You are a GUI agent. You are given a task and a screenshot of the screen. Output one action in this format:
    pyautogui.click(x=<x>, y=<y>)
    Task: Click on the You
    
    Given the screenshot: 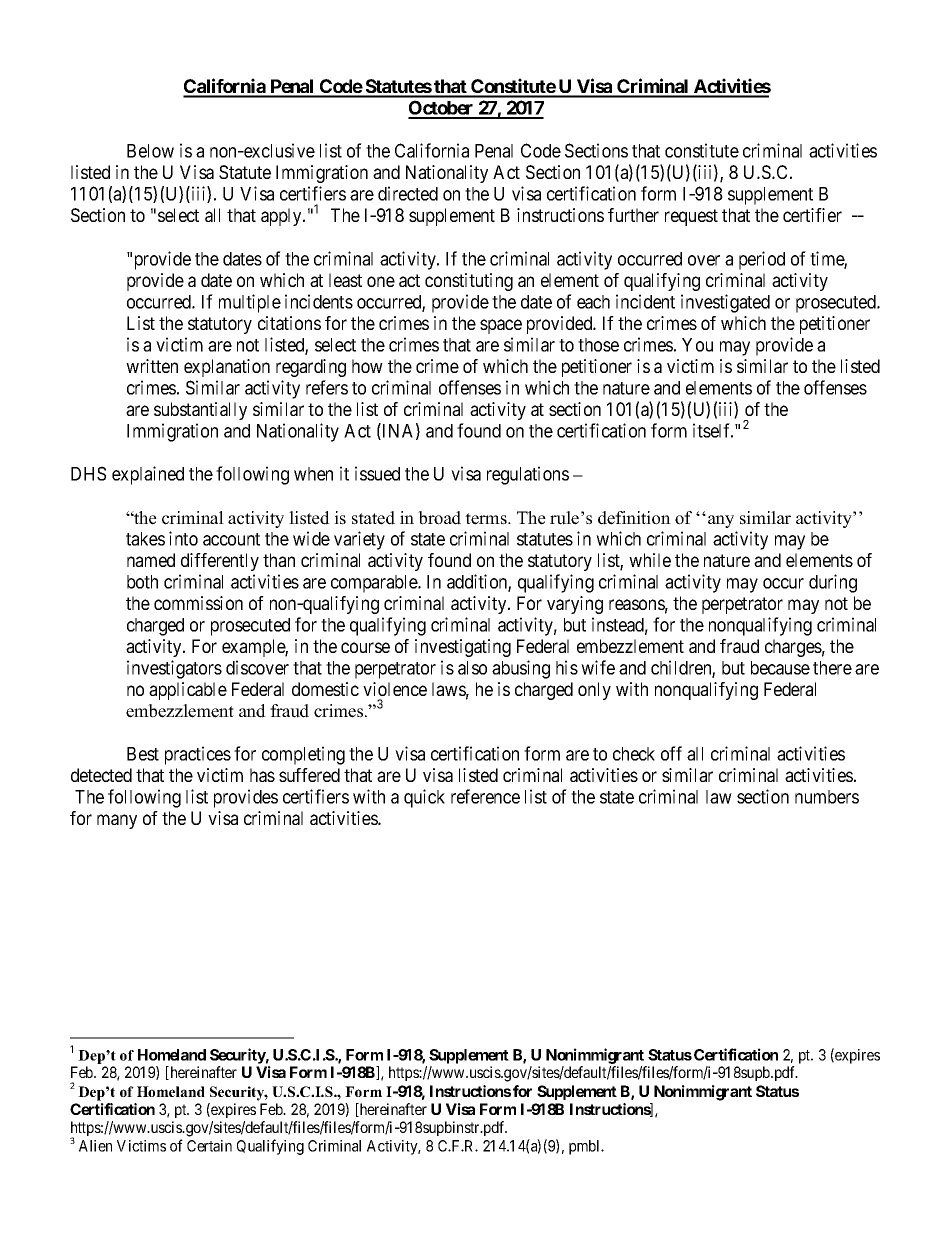 What is the action you would take?
    pyautogui.click(x=697, y=345)
